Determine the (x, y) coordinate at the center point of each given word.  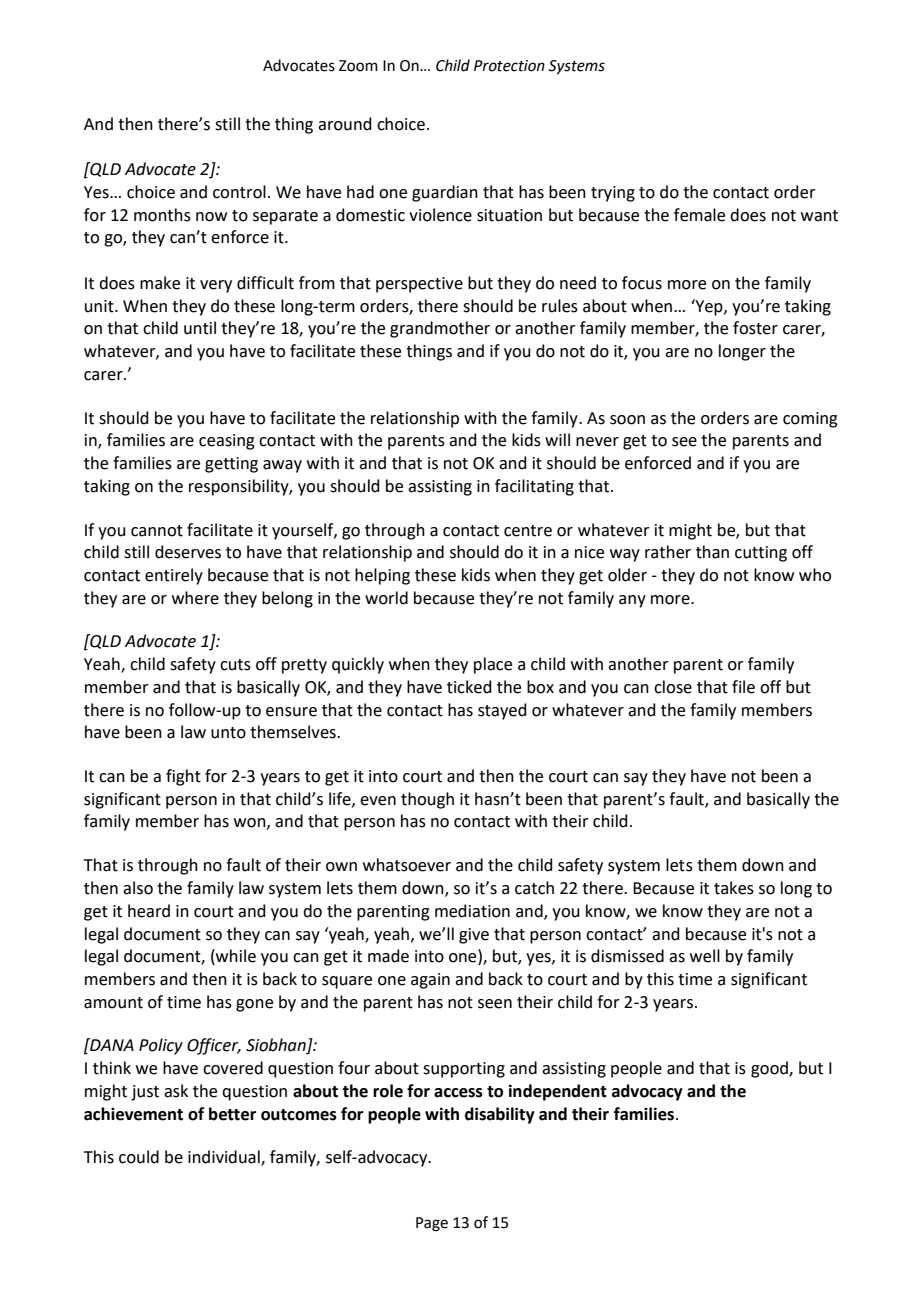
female (699, 215)
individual (225, 1158)
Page (432, 1224)
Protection (509, 66)
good (770, 1069)
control (239, 192)
